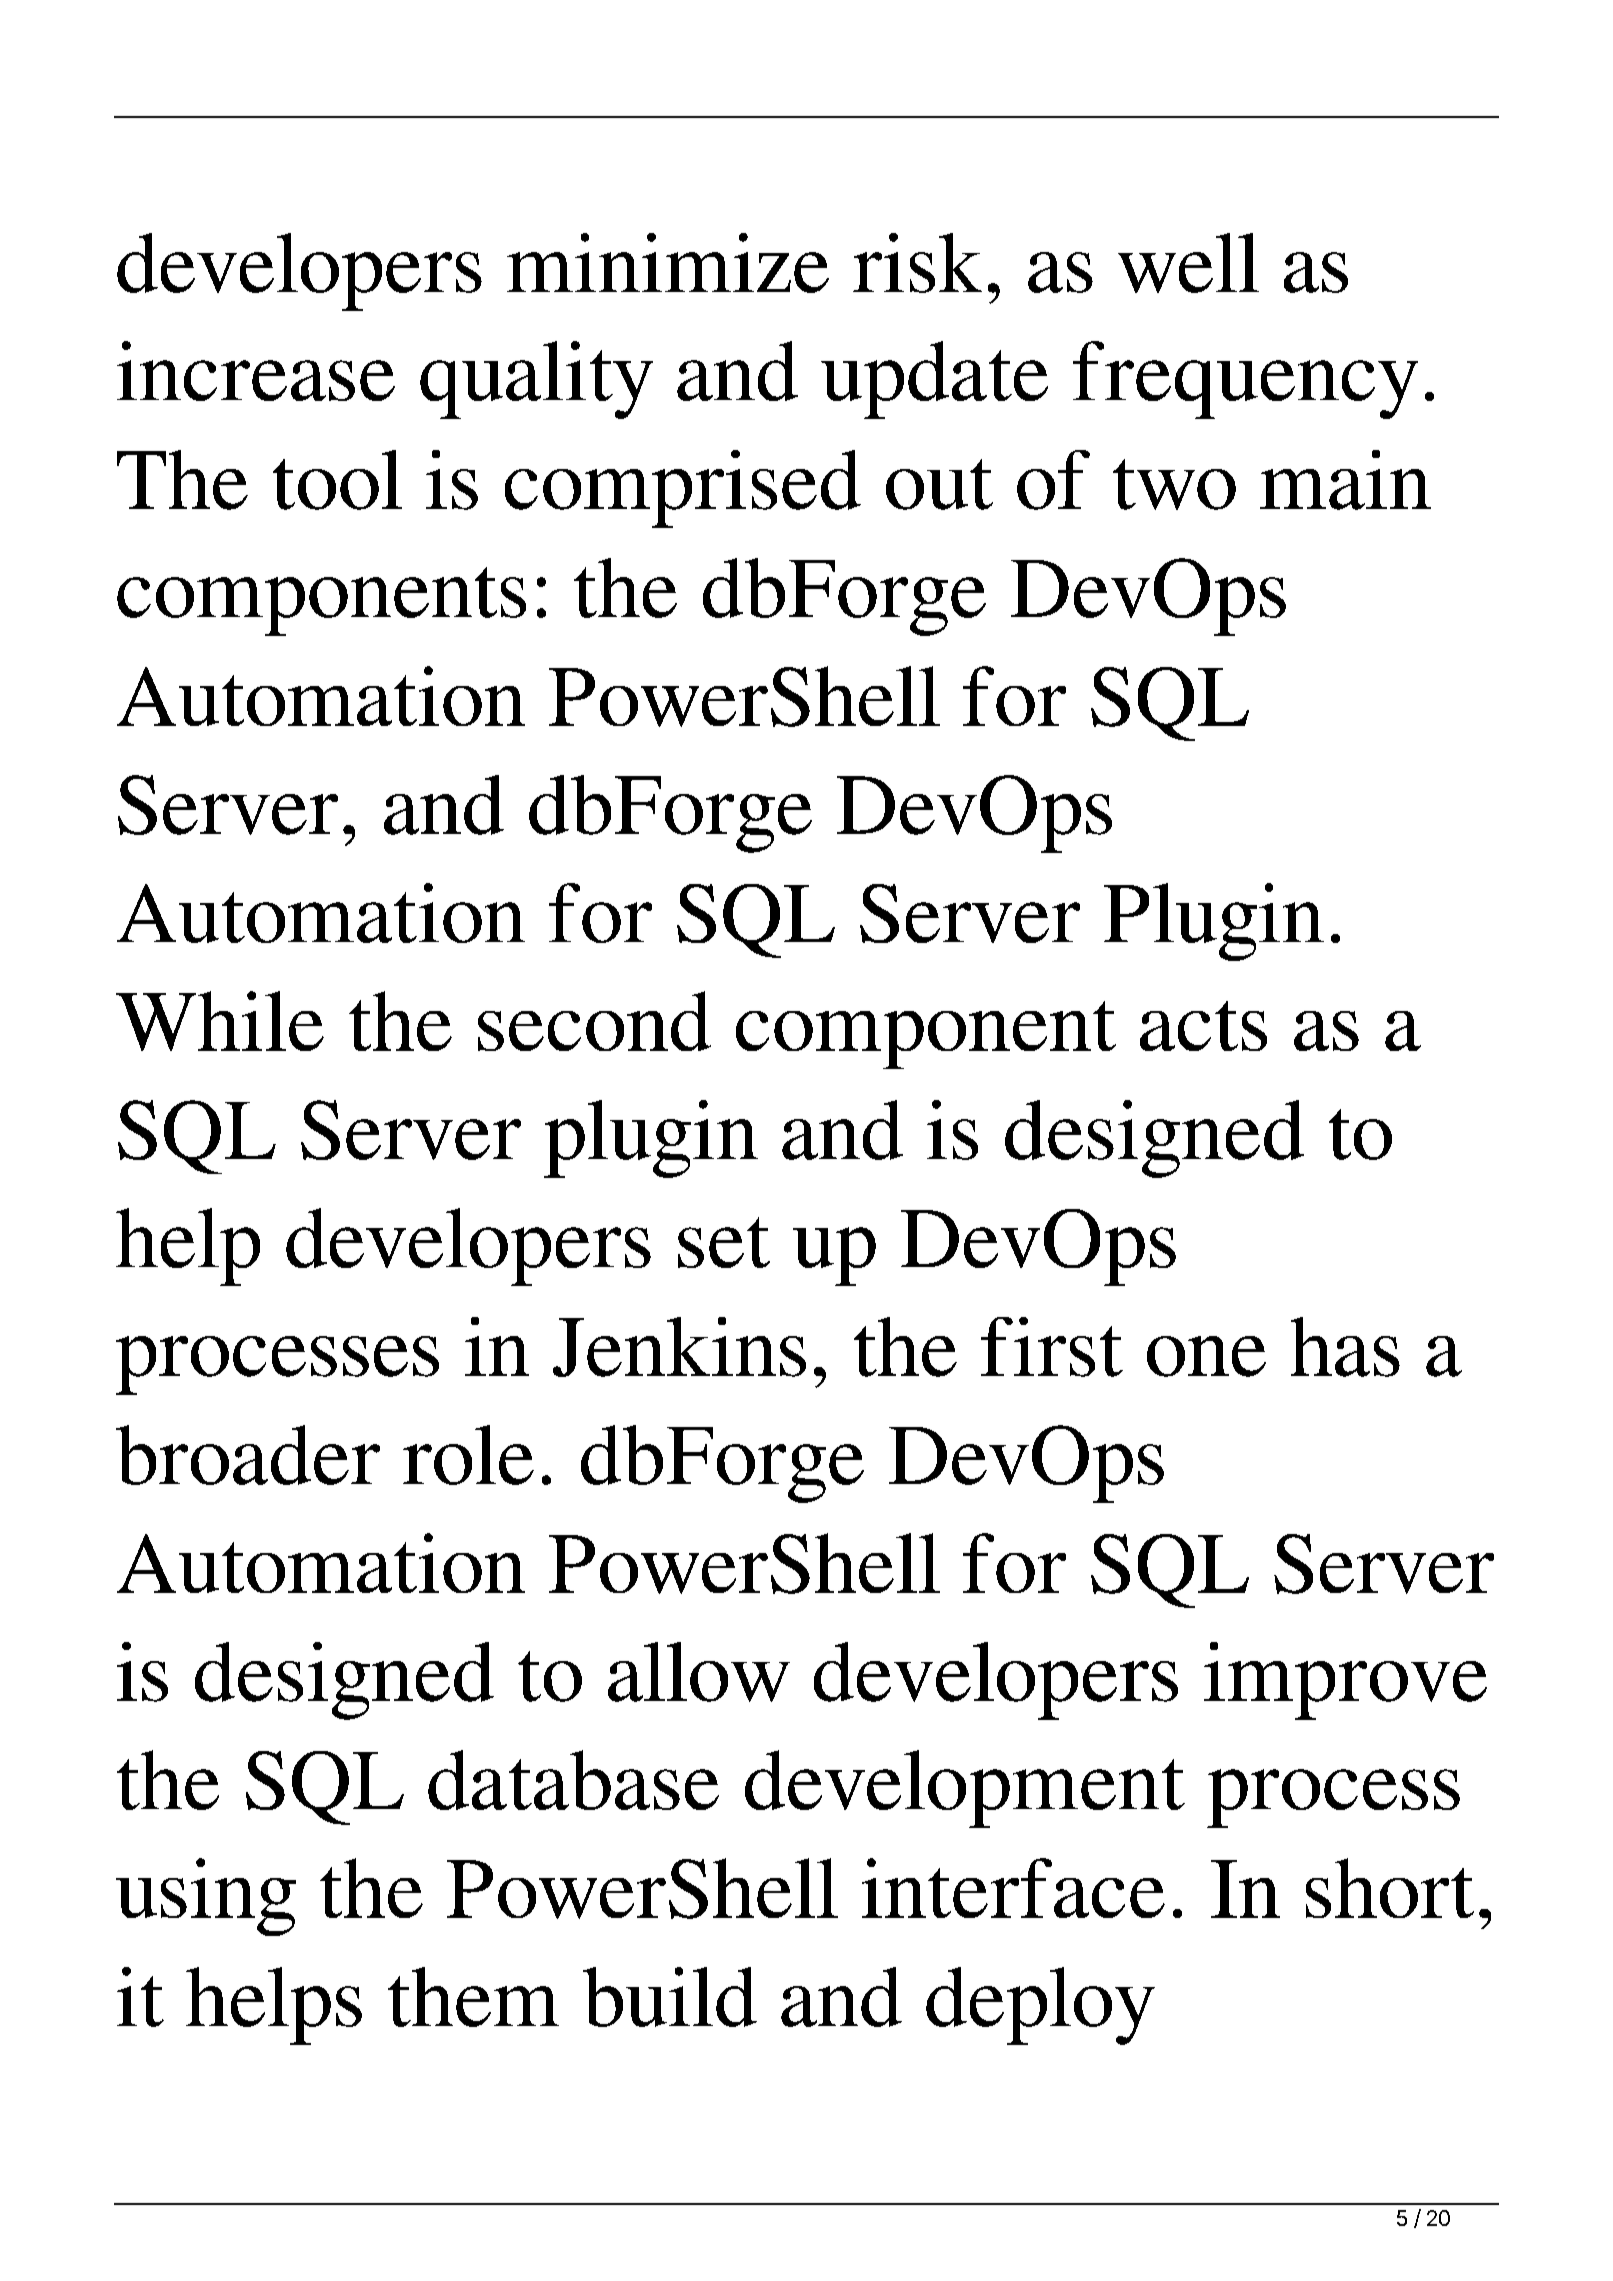 Image resolution: width=1613 pixels, height=2281 pixels. What do you see at coordinates (473, 1997) in the document?
I see `them` at bounding box center [473, 1997].
